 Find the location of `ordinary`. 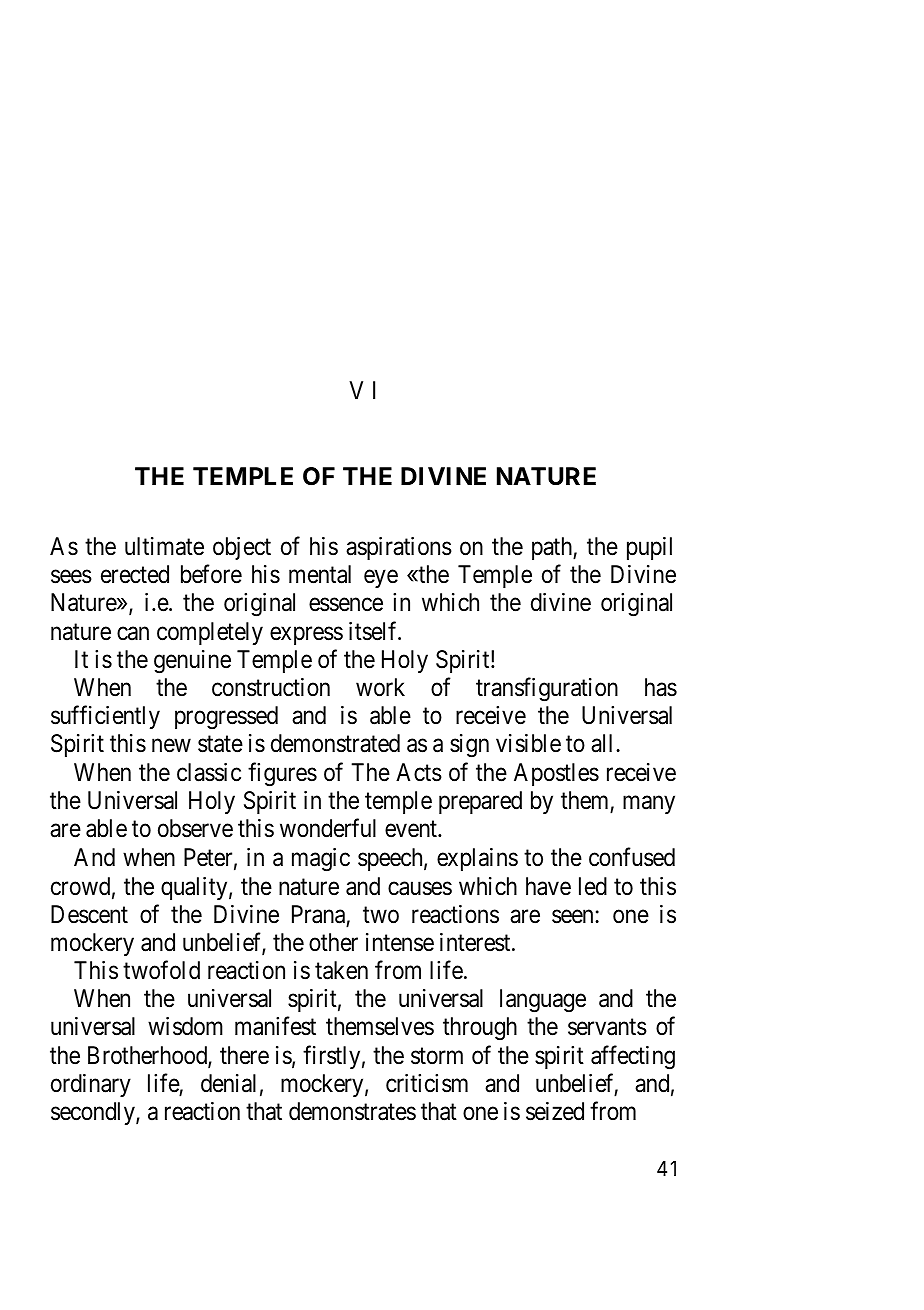

ordinary is located at coordinates (91, 1085).
